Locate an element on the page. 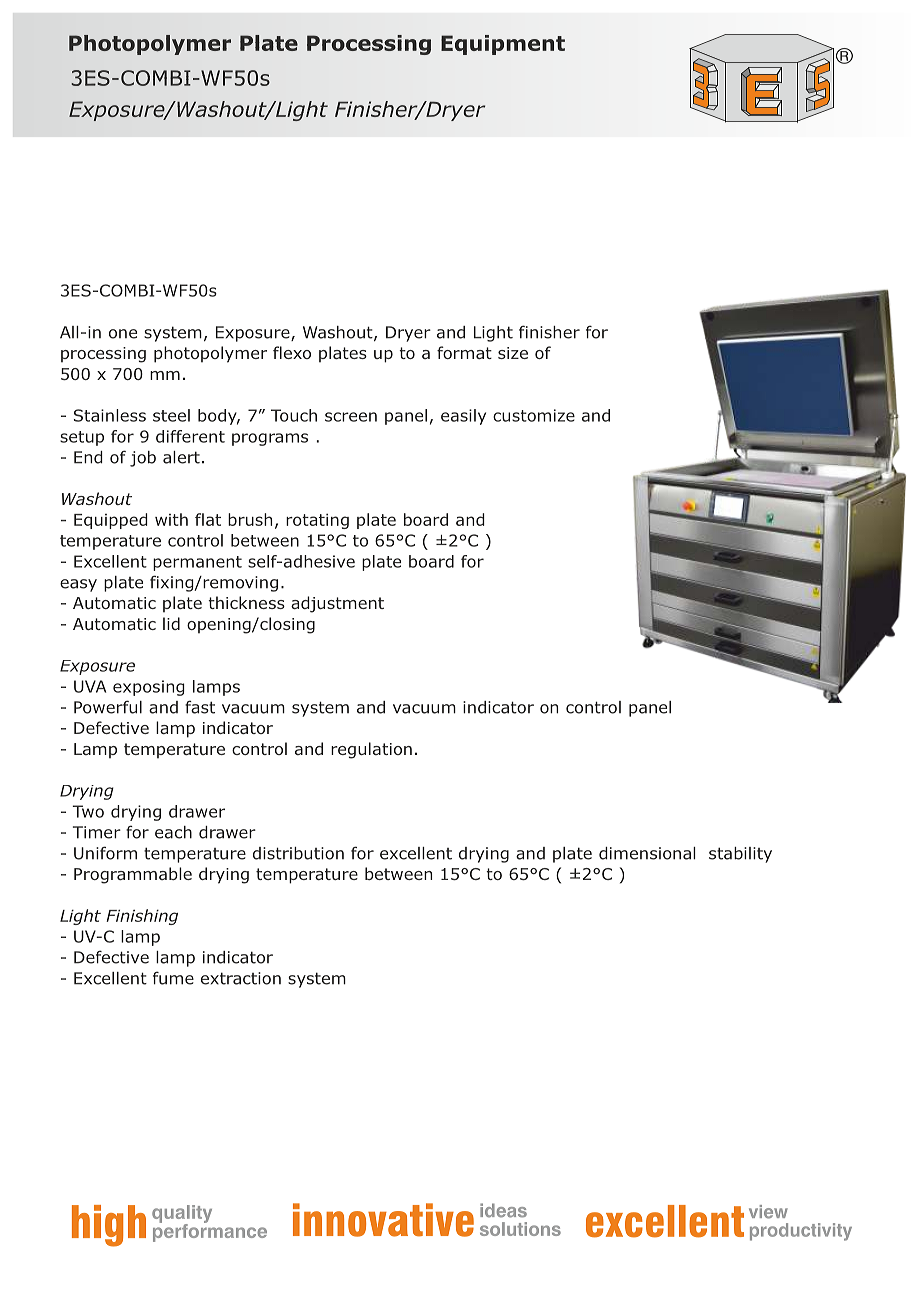 The height and width of the page is (1291, 924). each is located at coordinates (173, 832).
